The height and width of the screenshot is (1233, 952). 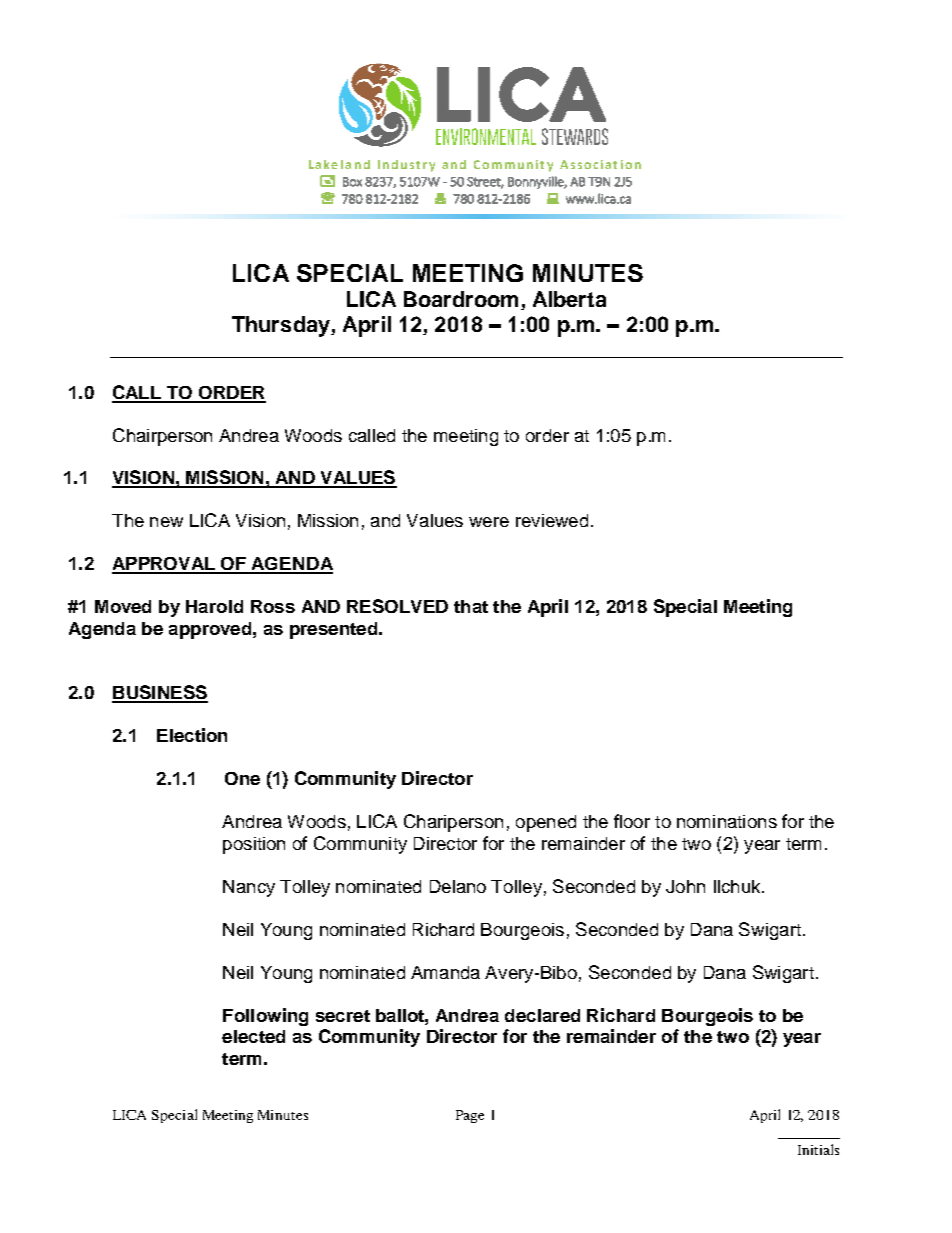 What do you see at coordinates (471, 606) in the screenshot?
I see `that` at bounding box center [471, 606].
